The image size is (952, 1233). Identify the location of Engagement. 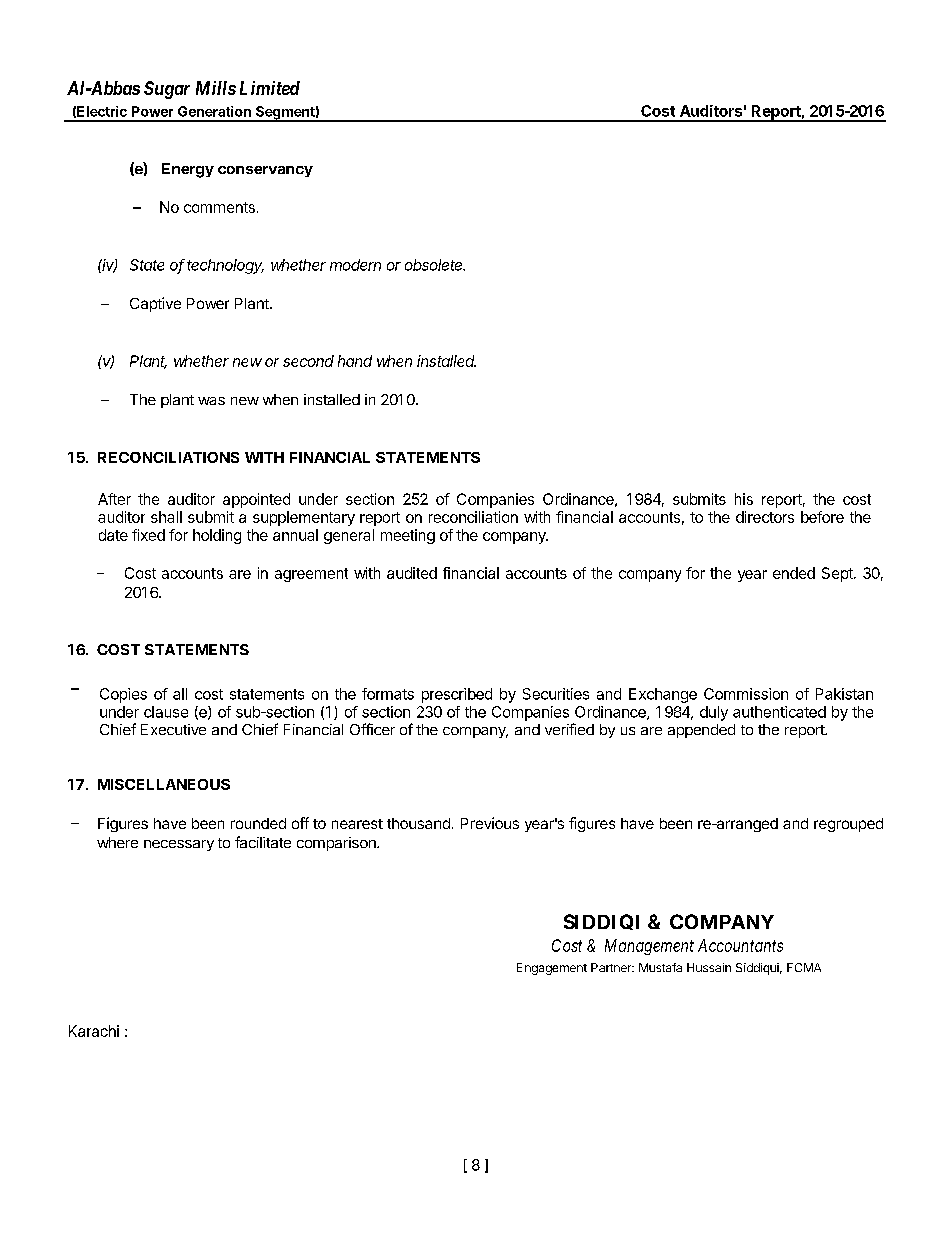
(552, 969).
